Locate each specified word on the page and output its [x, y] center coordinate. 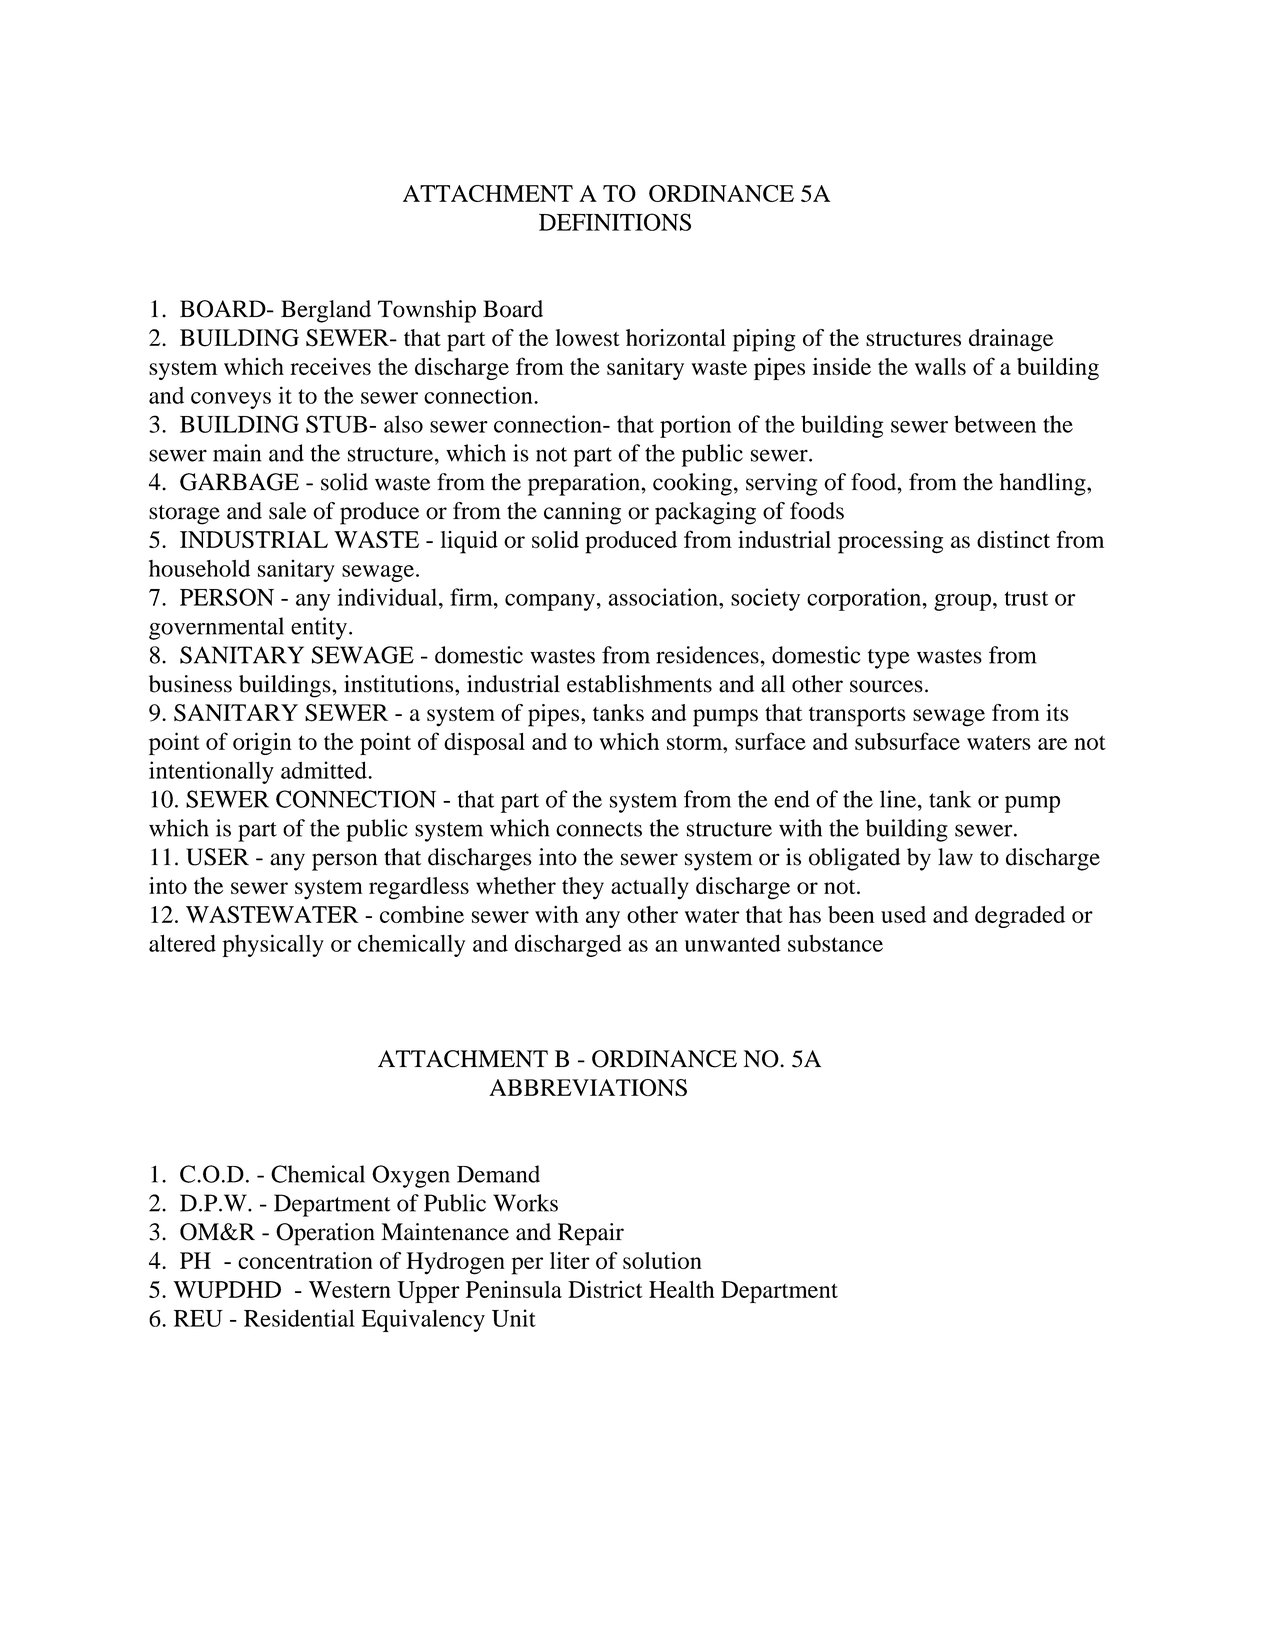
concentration [305, 1260]
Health [681, 1289]
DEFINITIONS [615, 222]
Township [427, 311]
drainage [1011, 340]
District [605, 1289]
